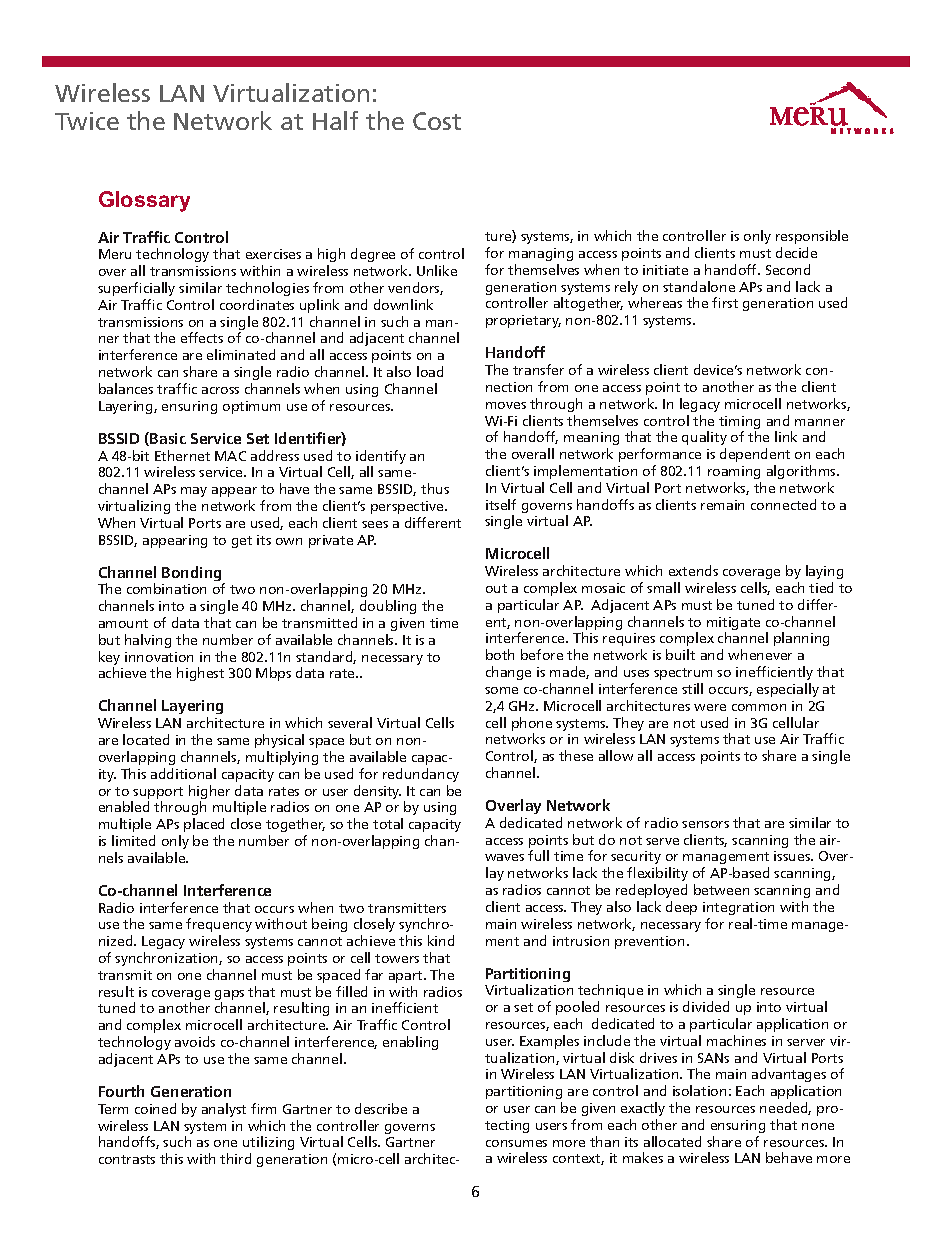  What do you see at coordinates (699, 1090) in the page?
I see `isolation` at bounding box center [699, 1090].
